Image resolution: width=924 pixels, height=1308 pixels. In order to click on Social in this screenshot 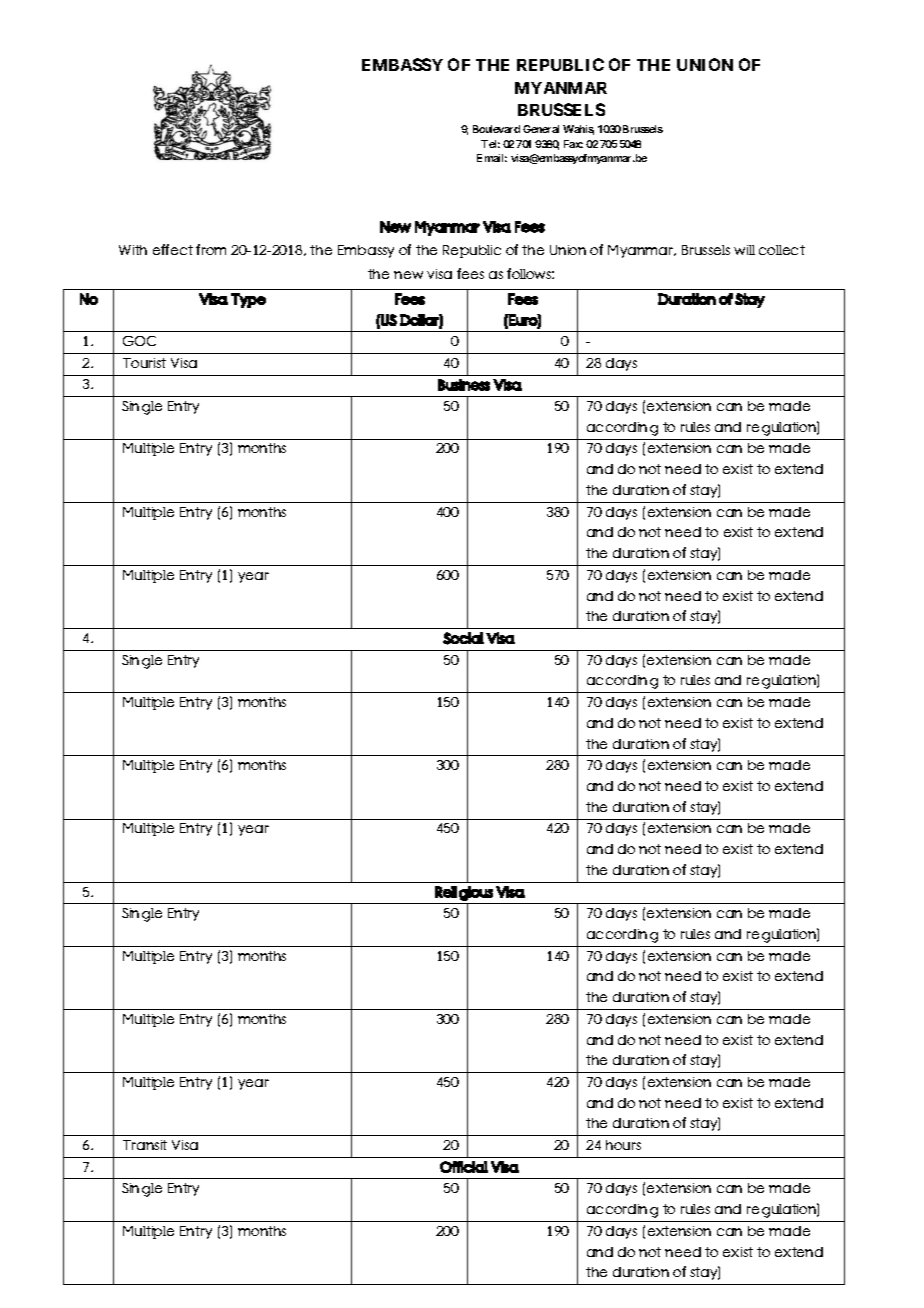, I will do `click(463, 638)`.
